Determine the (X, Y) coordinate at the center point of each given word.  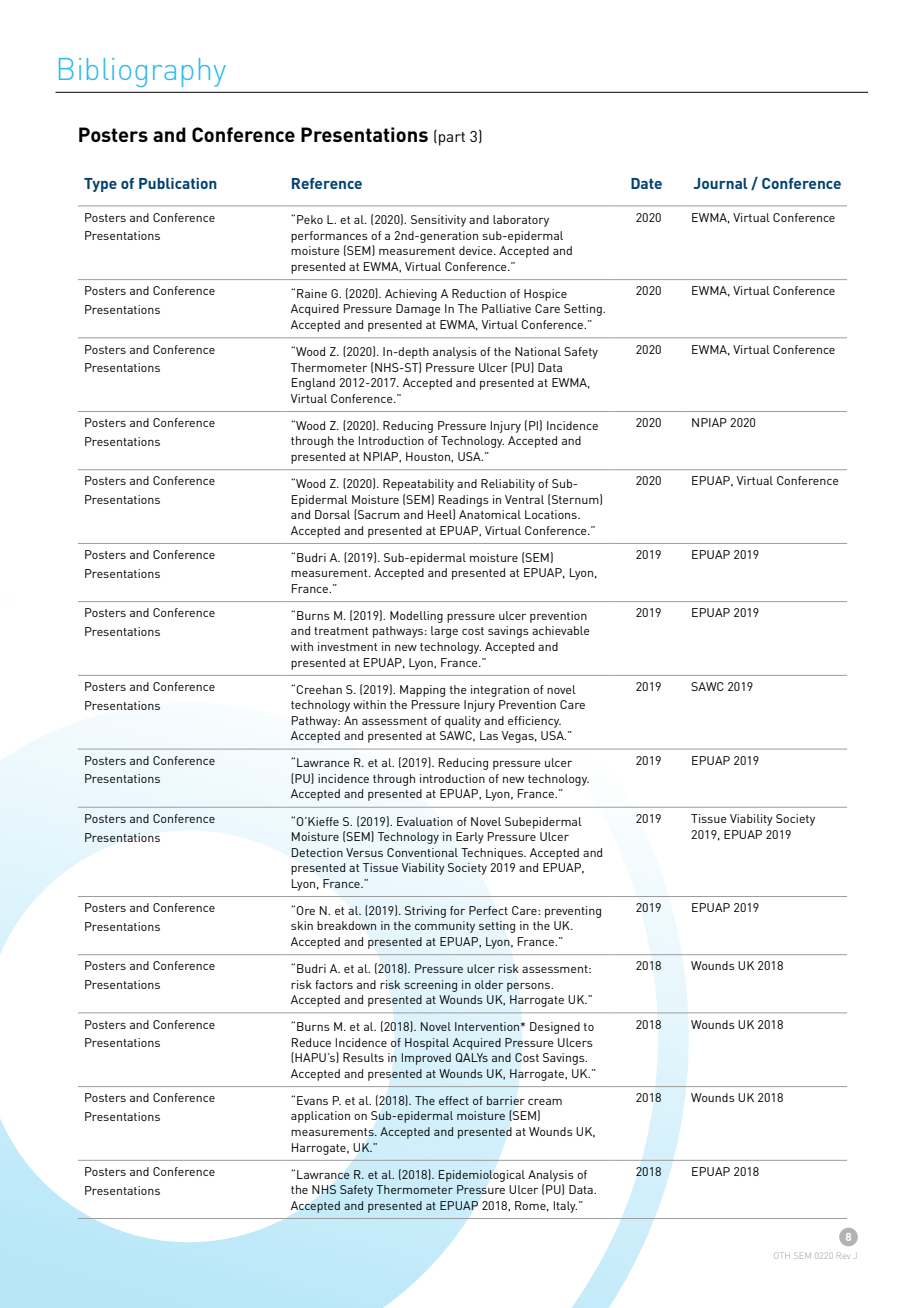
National (538, 351)
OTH (782, 1255)
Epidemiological (482, 1176)
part (452, 139)
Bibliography (142, 72)
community (445, 927)
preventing (573, 912)
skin (302, 925)
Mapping (422, 691)
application (320, 1117)
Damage (418, 310)
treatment (341, 631)
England (313, 384)
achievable (561, 630)
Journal (720, 183)
